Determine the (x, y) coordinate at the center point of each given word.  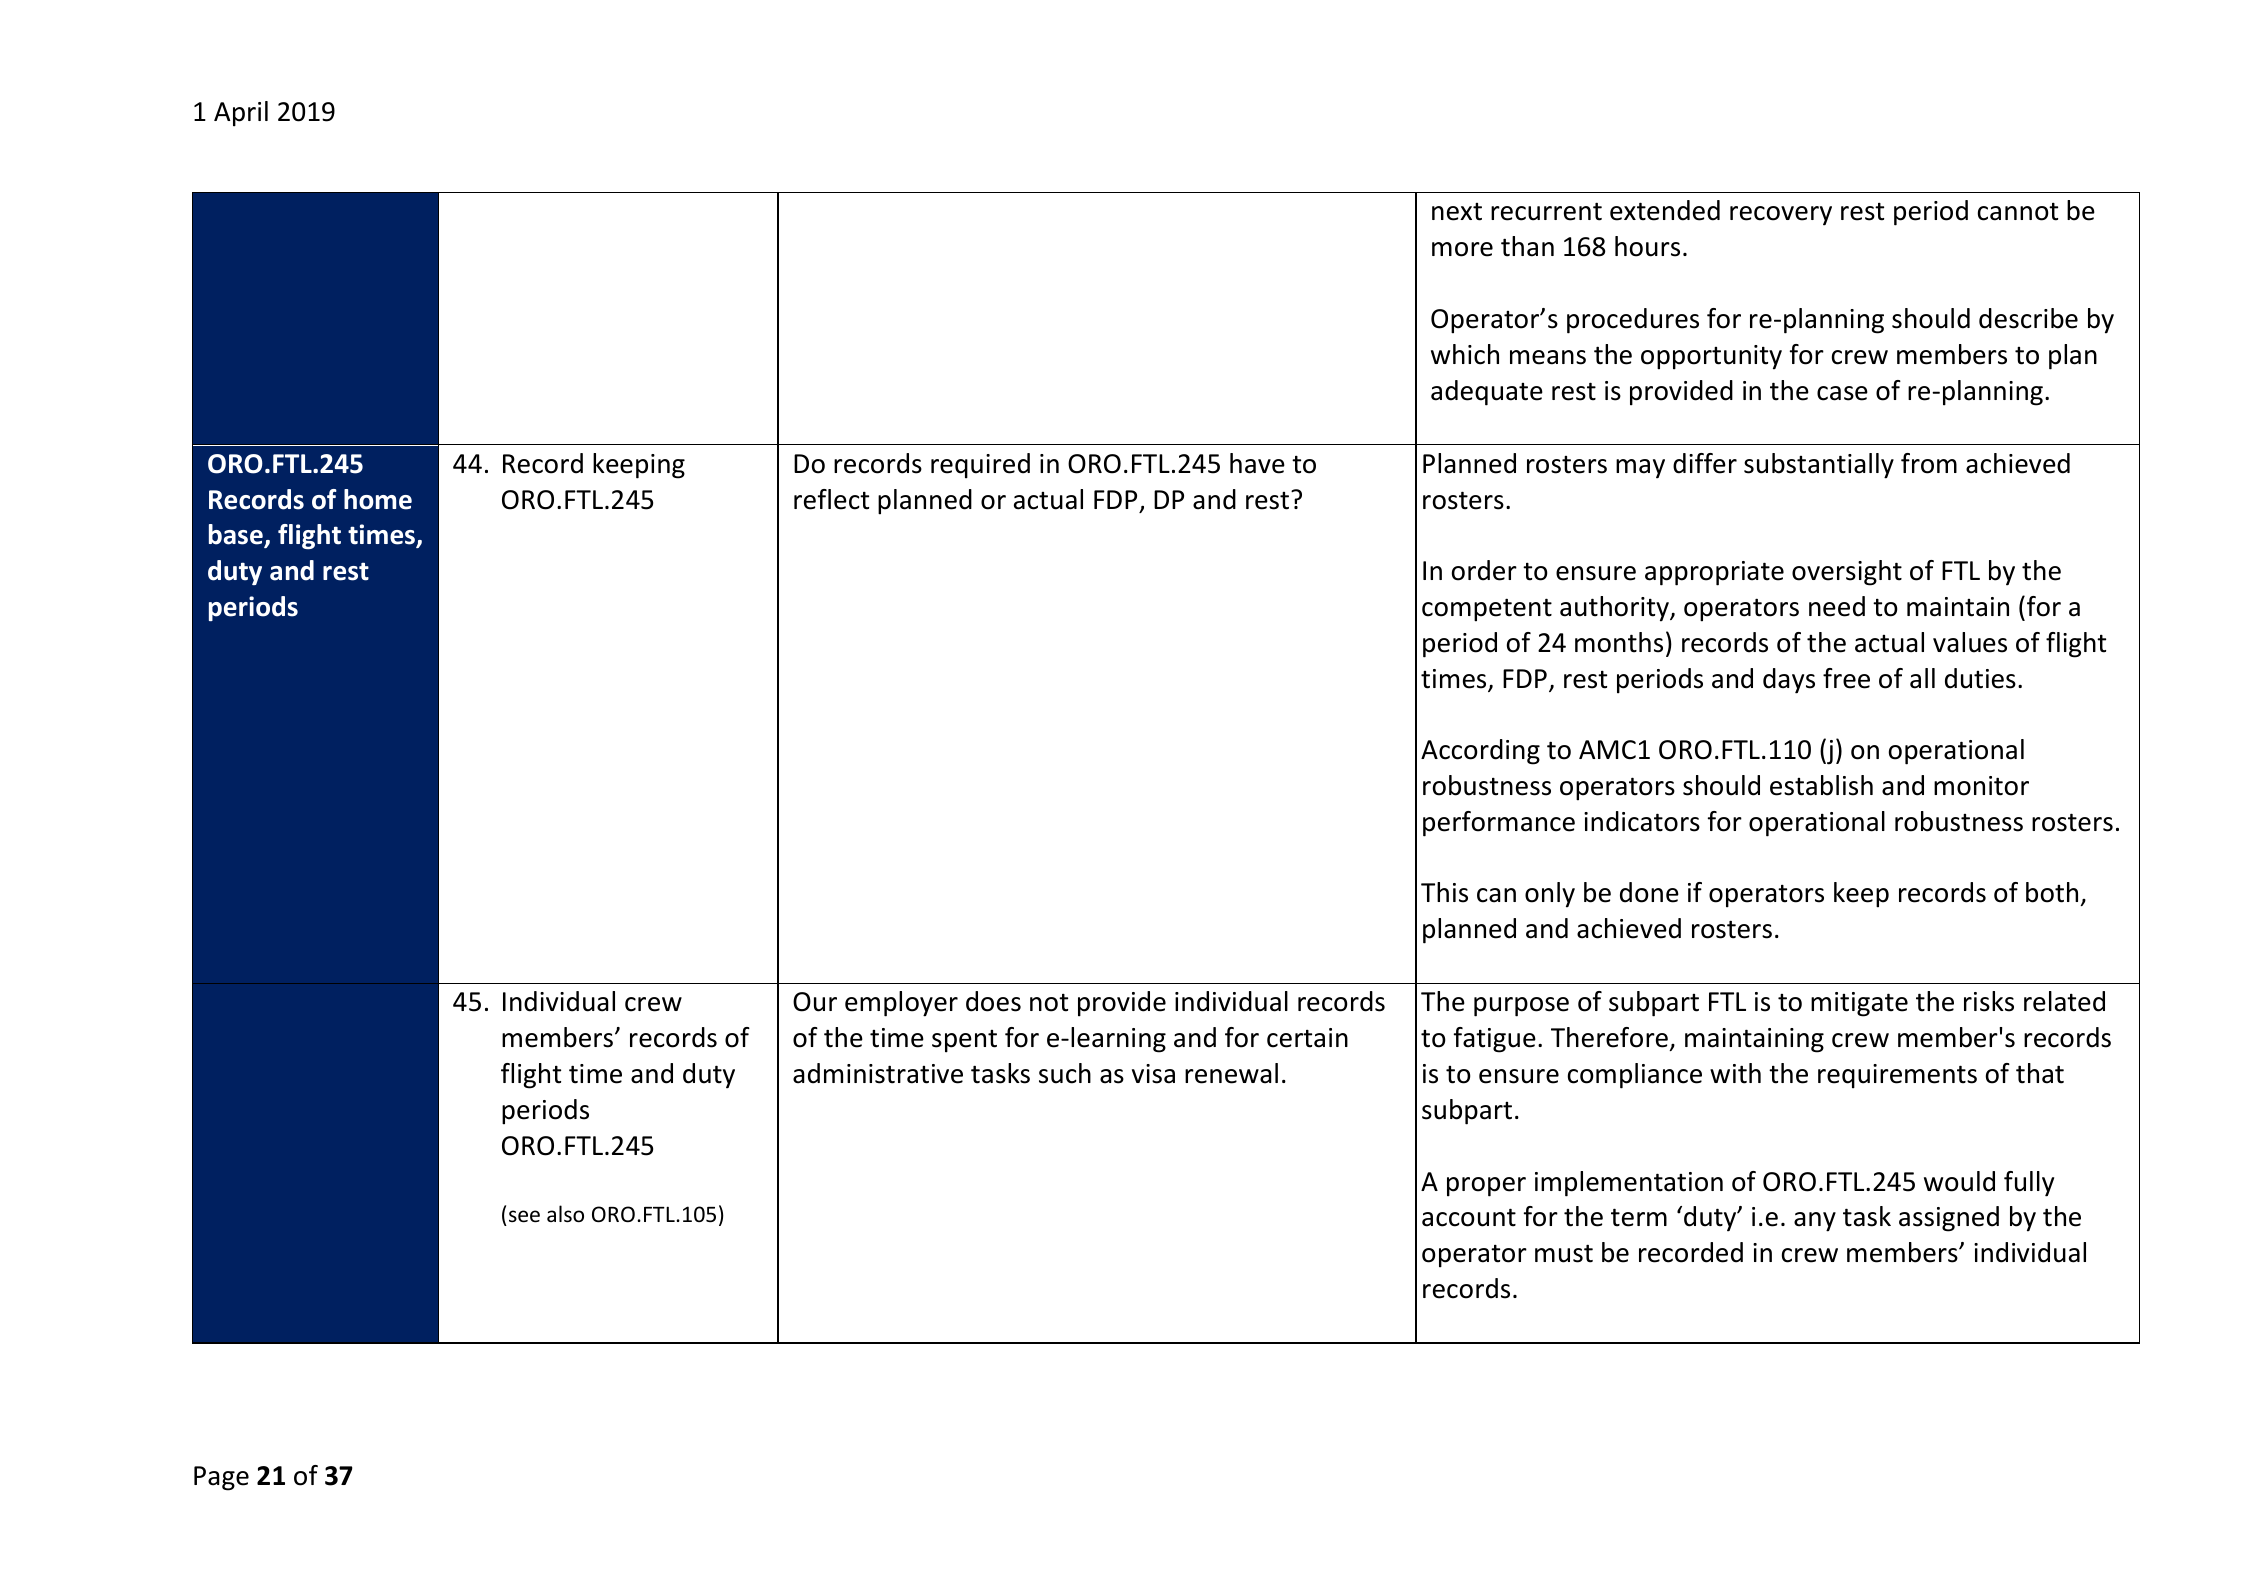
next (1457, 212)
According (1480, 752)
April (241, 114)
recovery (1781, 216)
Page (221, 1478)
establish (1821, 785)
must (1564, 1253)
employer (901, 1004)
